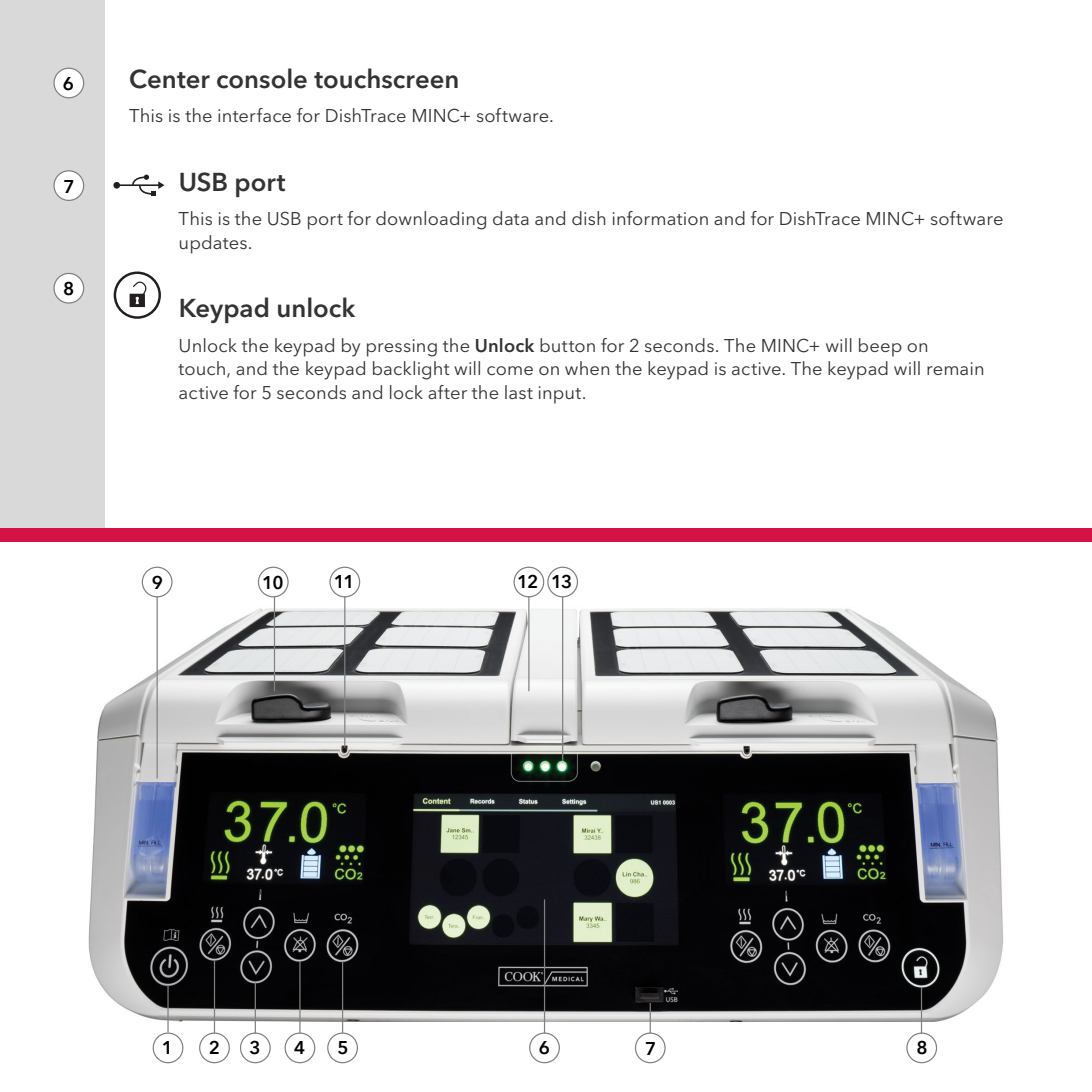  What do you see at coordinates (262, 78) in the screenshot?
I see `console` at bounding box center [262, 78].
